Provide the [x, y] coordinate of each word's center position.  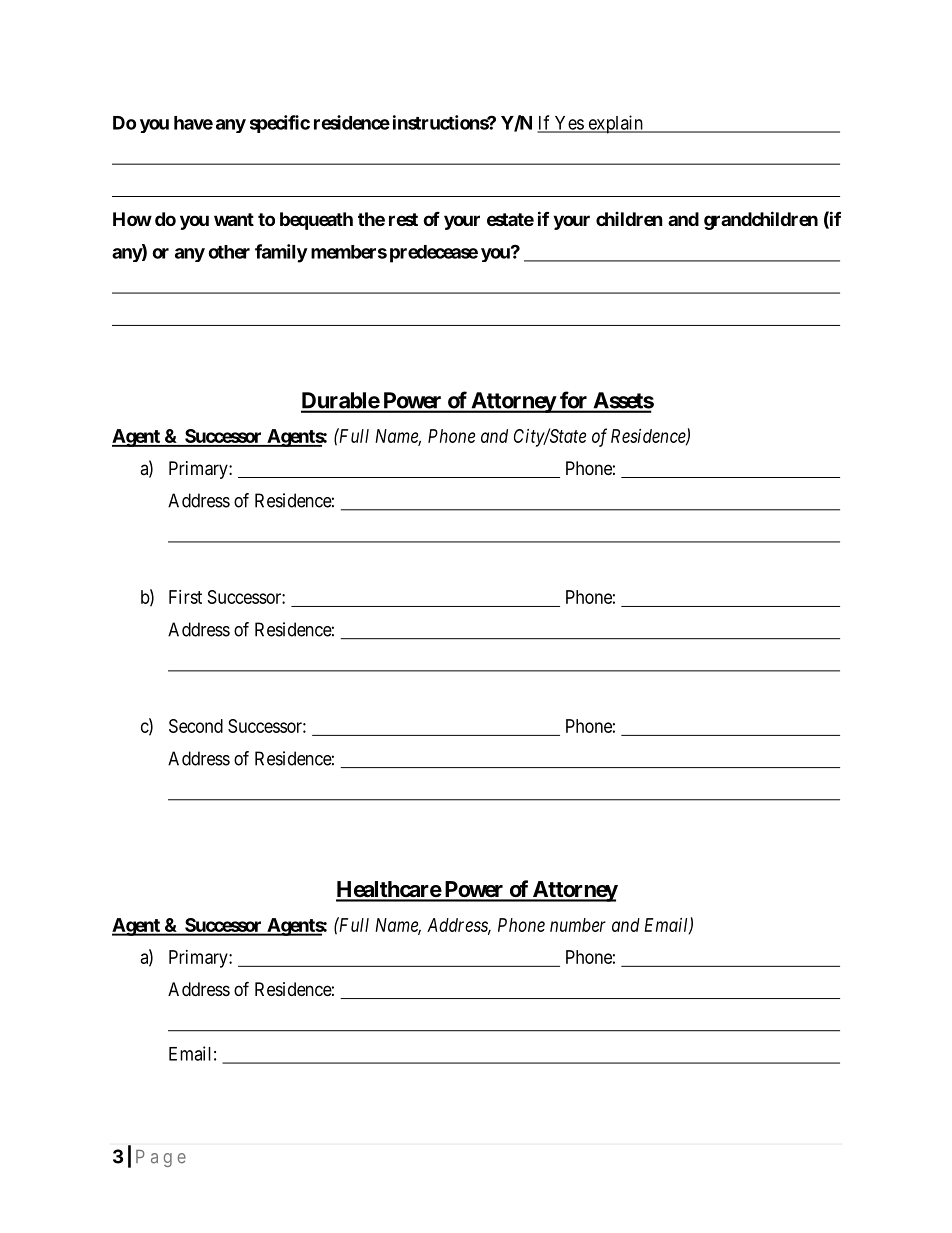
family [281, 253]
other [229, 252]
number [578, 925]
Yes [568, 124]
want [234, 219]
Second [196, 726]
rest [403, 219]
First [185, 597]
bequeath [316, 221]
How [132, 219]
